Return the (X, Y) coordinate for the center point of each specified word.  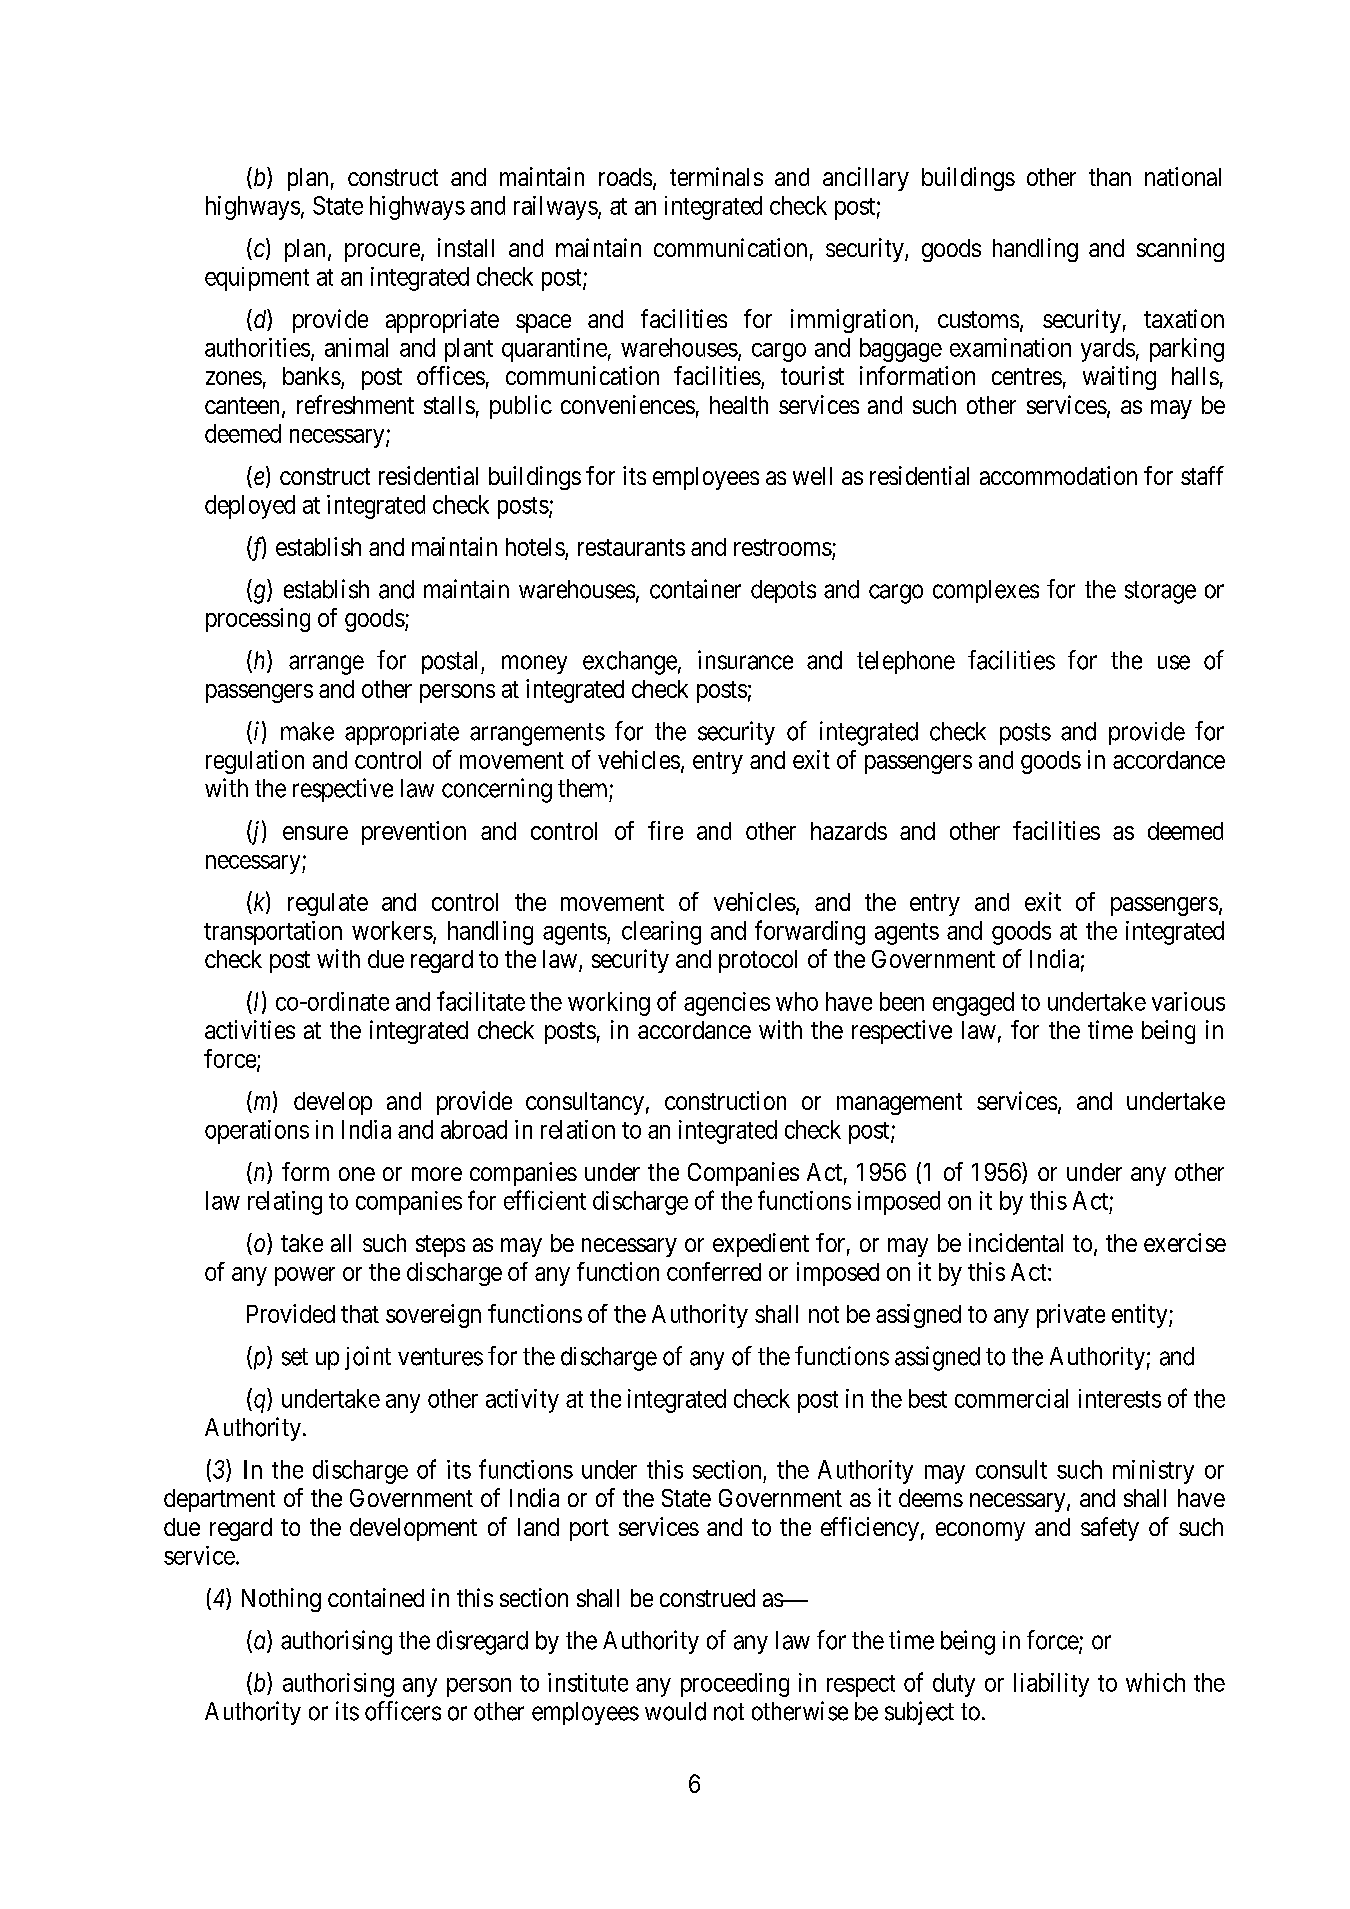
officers (403, 1711)
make (307, 731)
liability (1051, 1685)
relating (285, 1203)
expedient (761, 1245)
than (1110, 177)
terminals (716, 176)
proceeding (735, 1685)
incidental (1016, 1242)
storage (1160, 592)
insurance (745, 660)
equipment (257, 279)
